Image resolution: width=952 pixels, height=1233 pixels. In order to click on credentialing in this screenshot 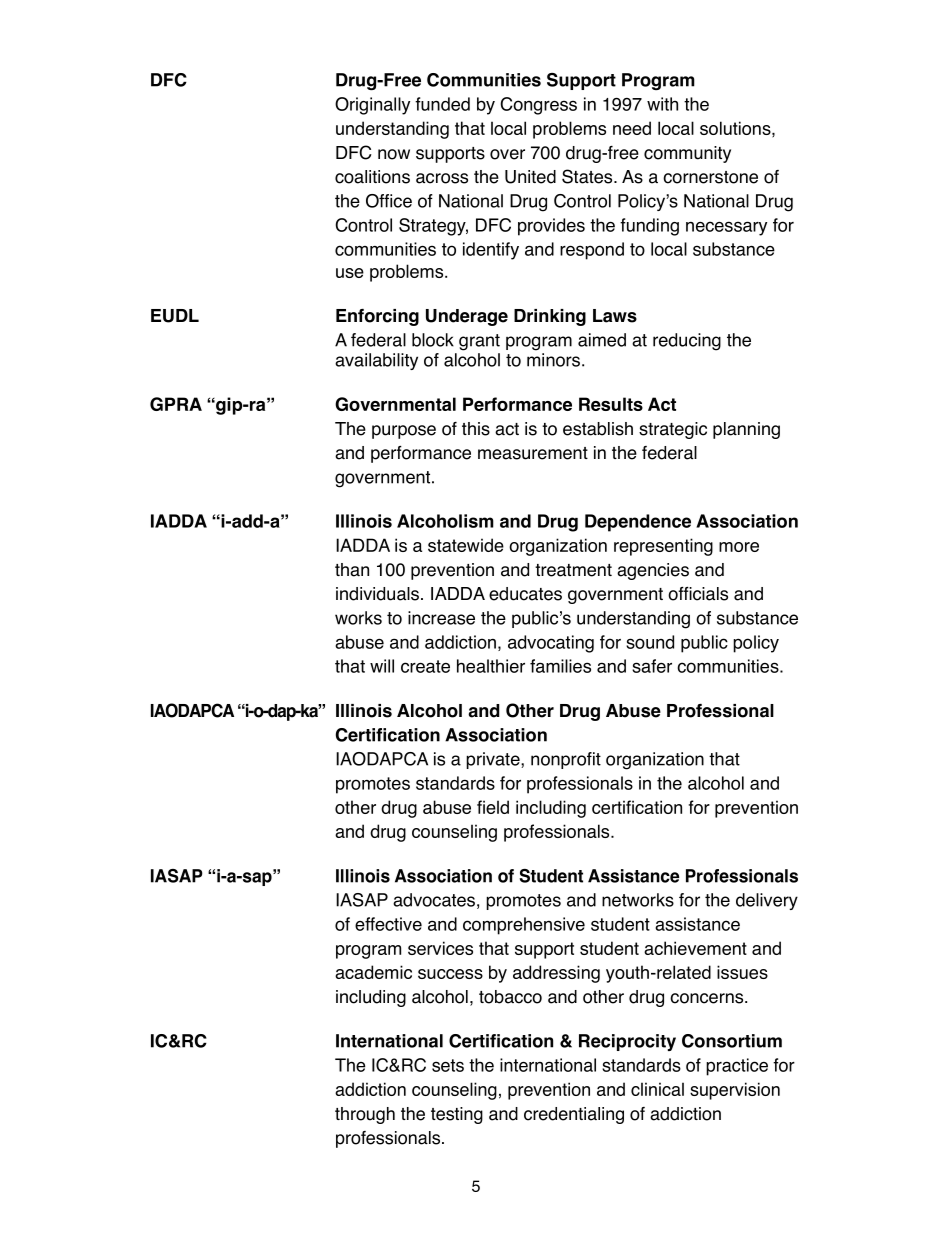, I will do `click(574, 1115)`.
